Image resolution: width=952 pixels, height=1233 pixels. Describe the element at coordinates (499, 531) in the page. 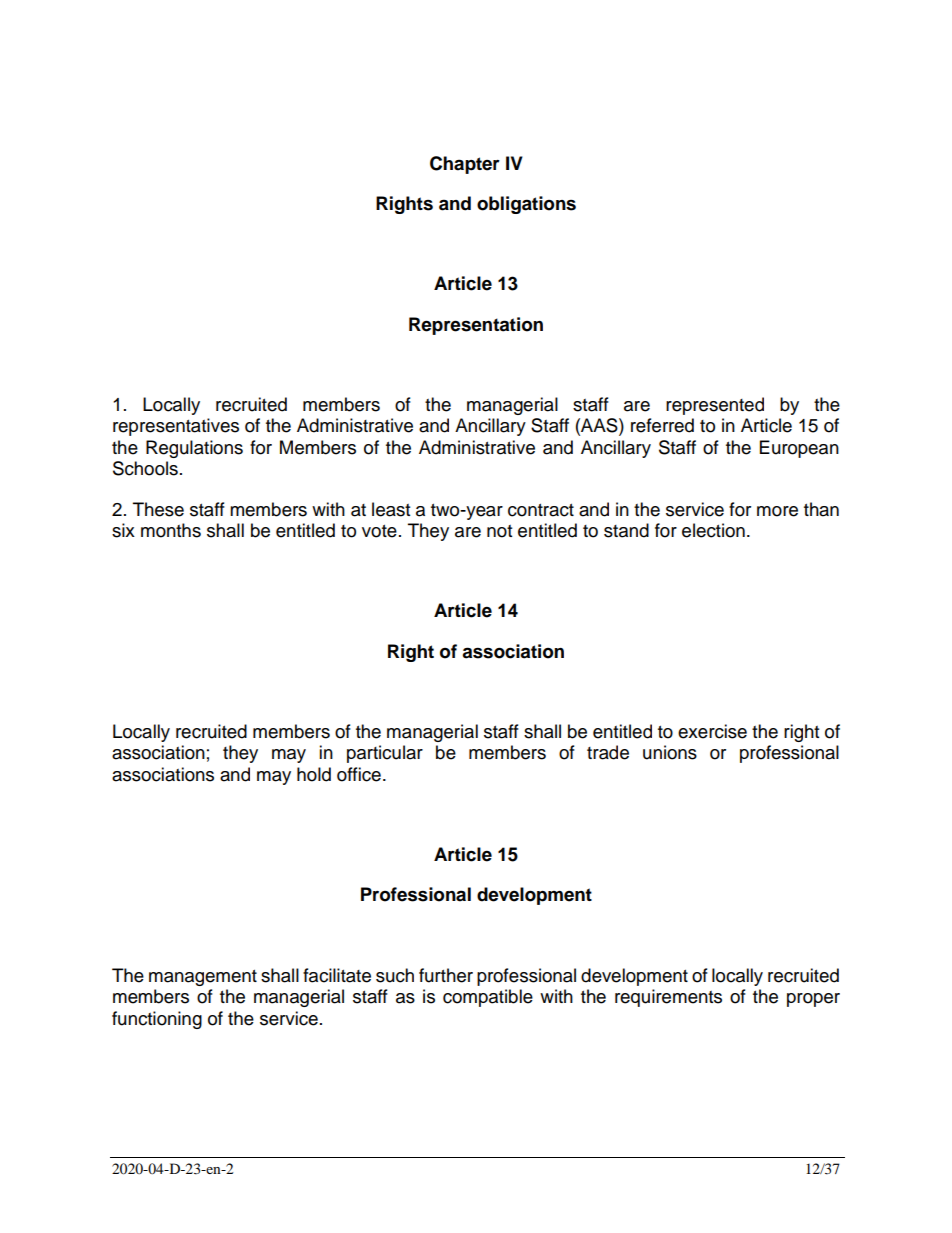

I see `not` at that location.
